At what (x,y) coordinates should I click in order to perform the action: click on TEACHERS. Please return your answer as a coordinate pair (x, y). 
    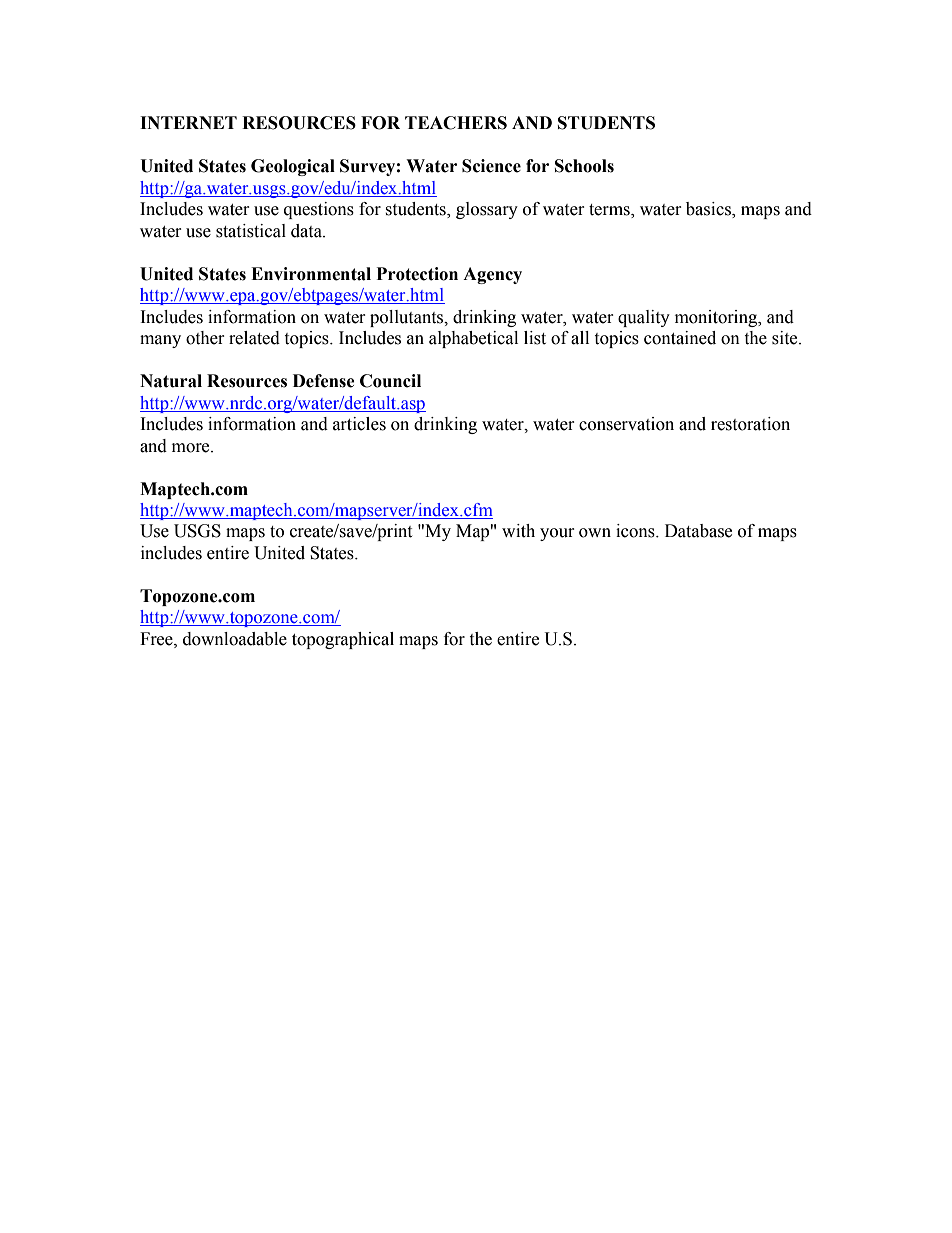
    Looking at the image, I should click on (456, 123).
